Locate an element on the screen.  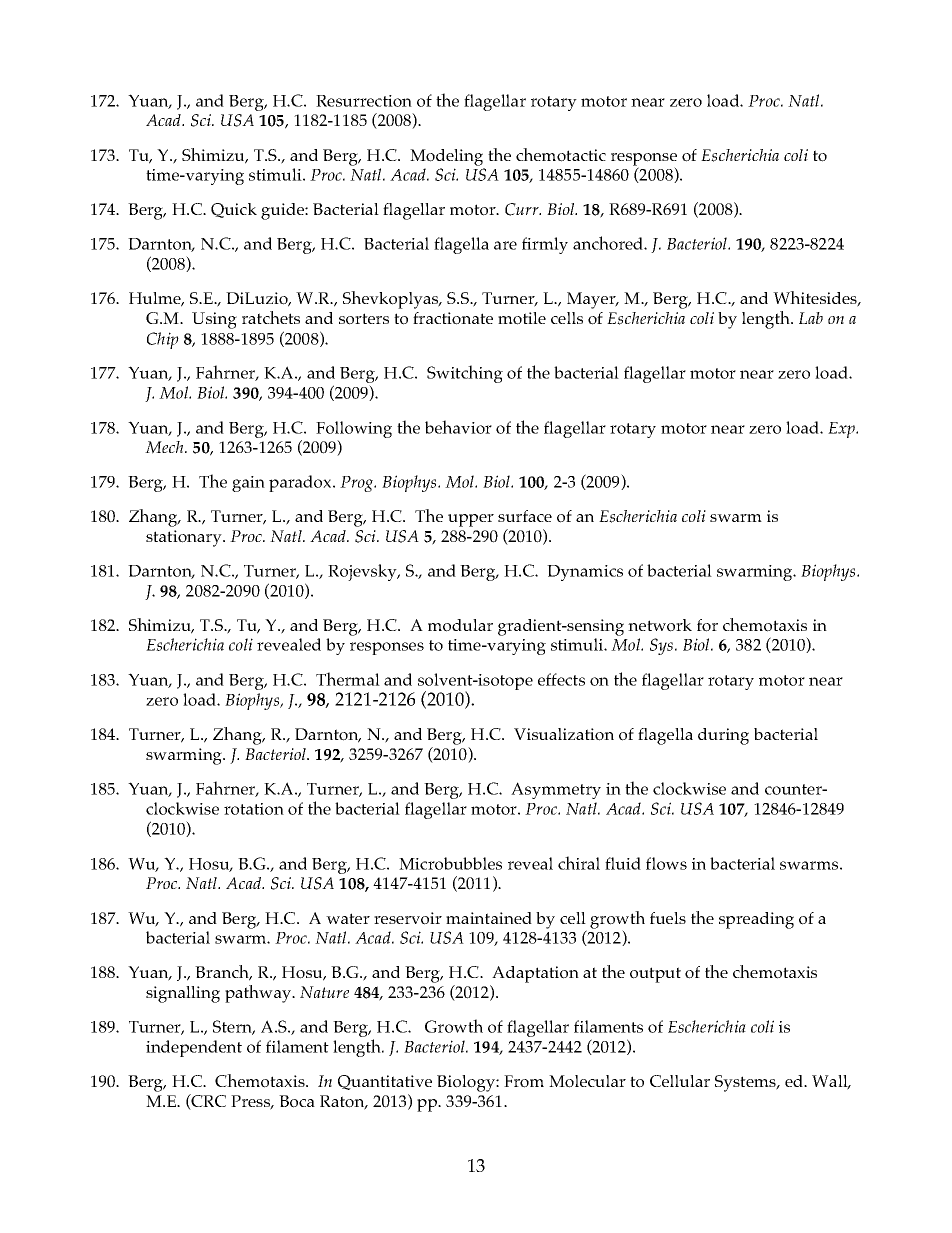
Lab is located at coordinates (811, 318).
